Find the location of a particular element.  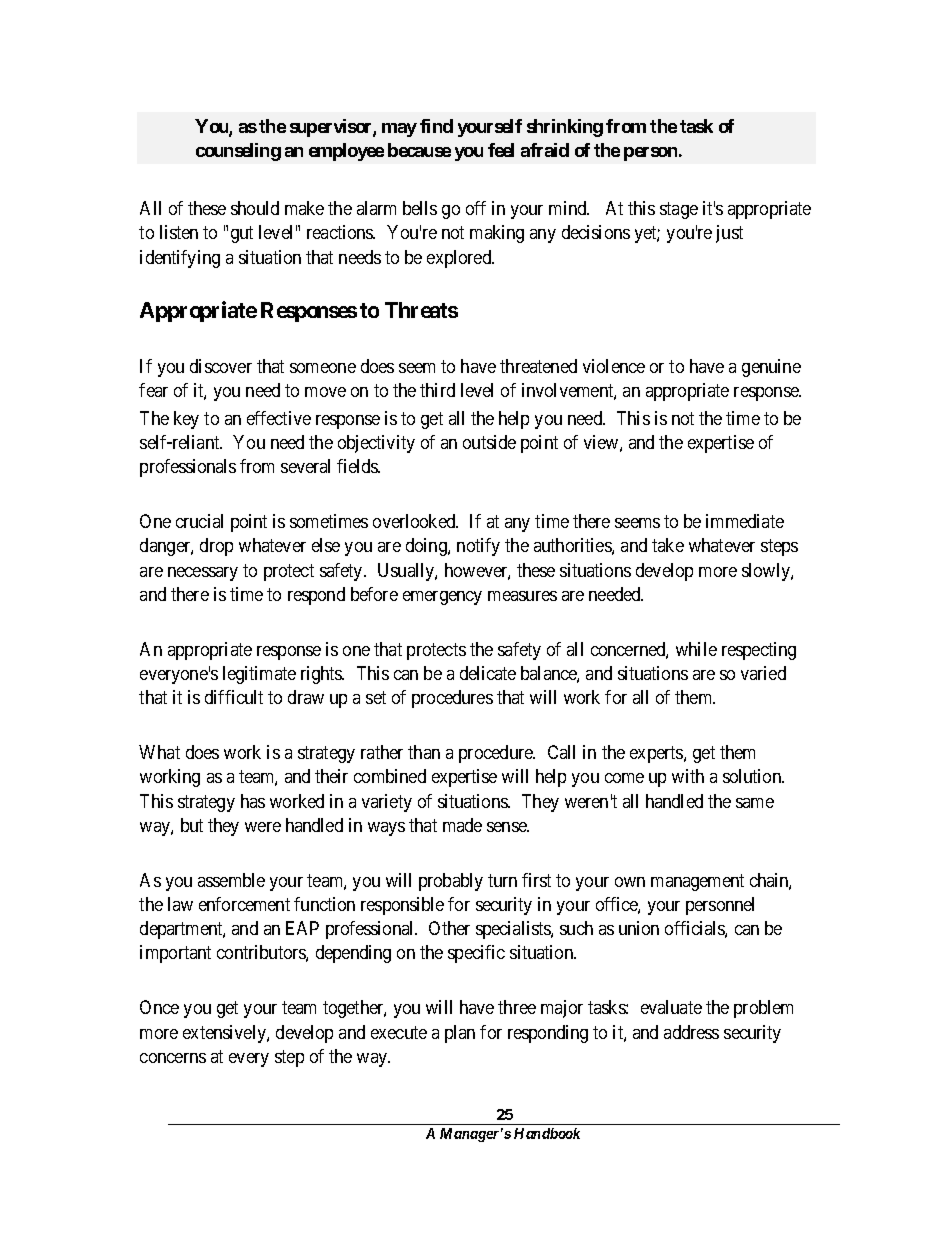

feel is located at coordinates (501, 150).
